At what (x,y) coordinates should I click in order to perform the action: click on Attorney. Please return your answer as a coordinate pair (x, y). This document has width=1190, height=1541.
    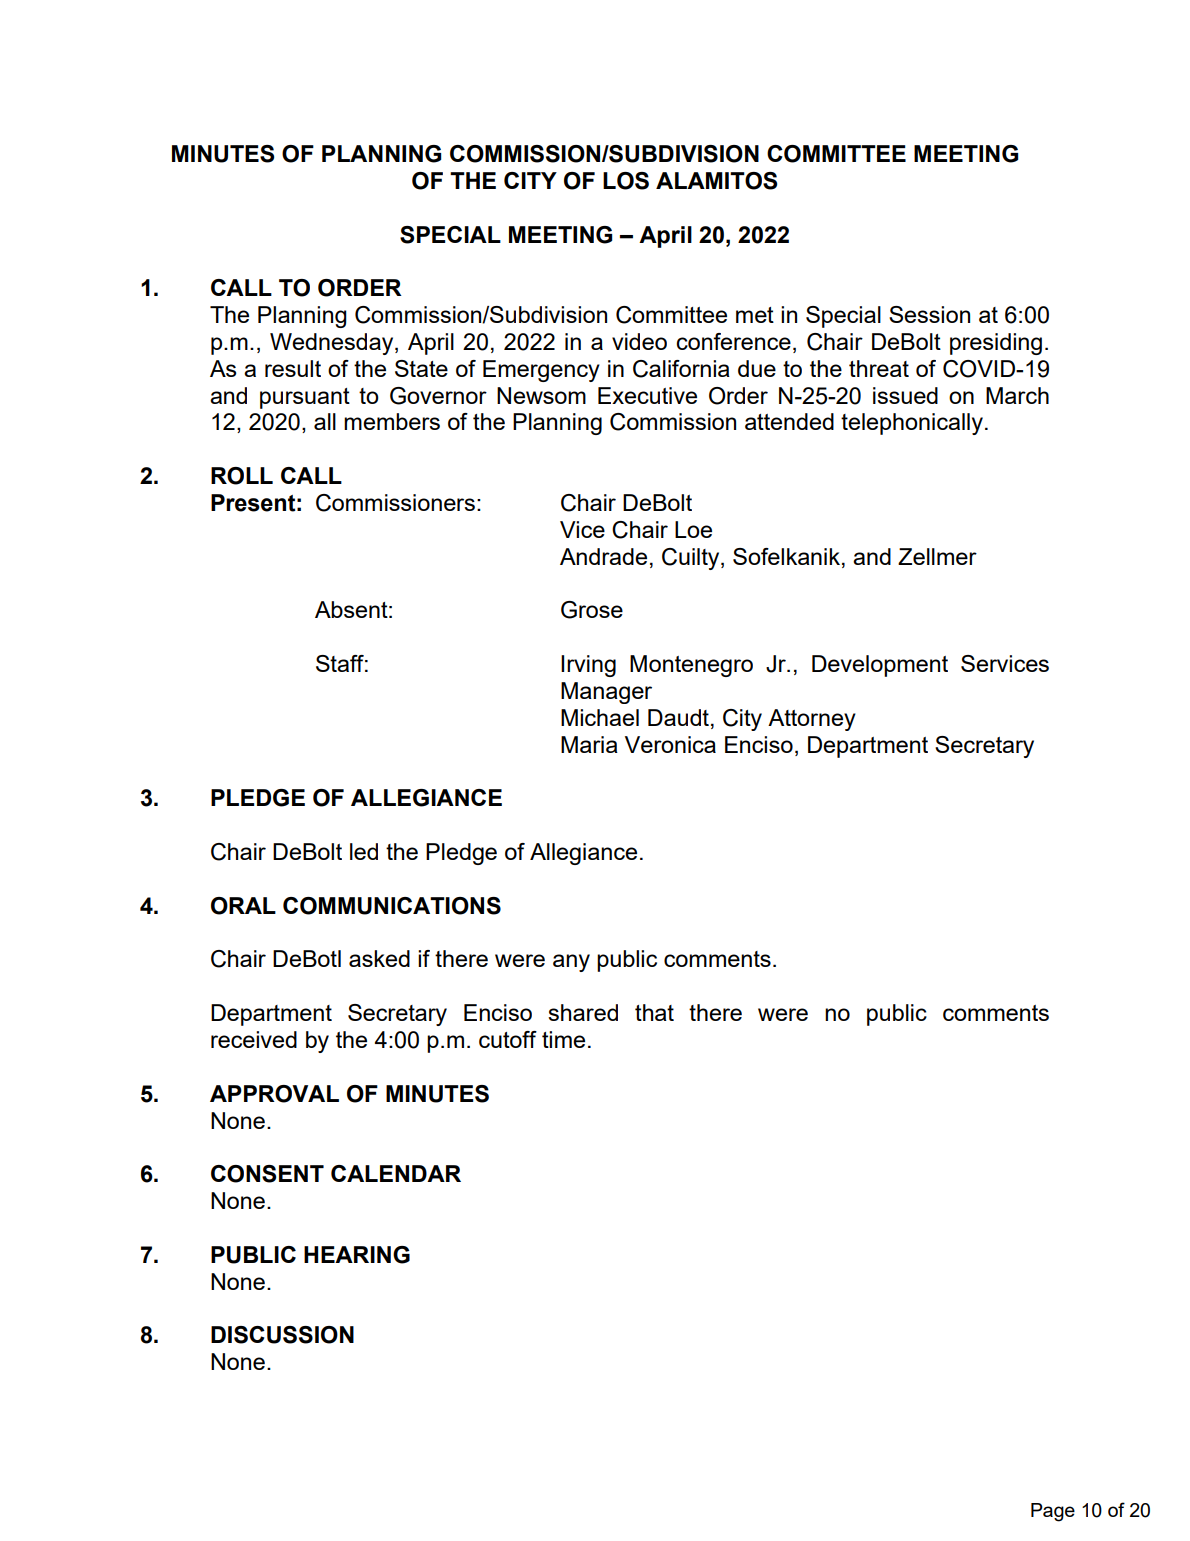
    Looking at the image, I should click on (812, 720).
